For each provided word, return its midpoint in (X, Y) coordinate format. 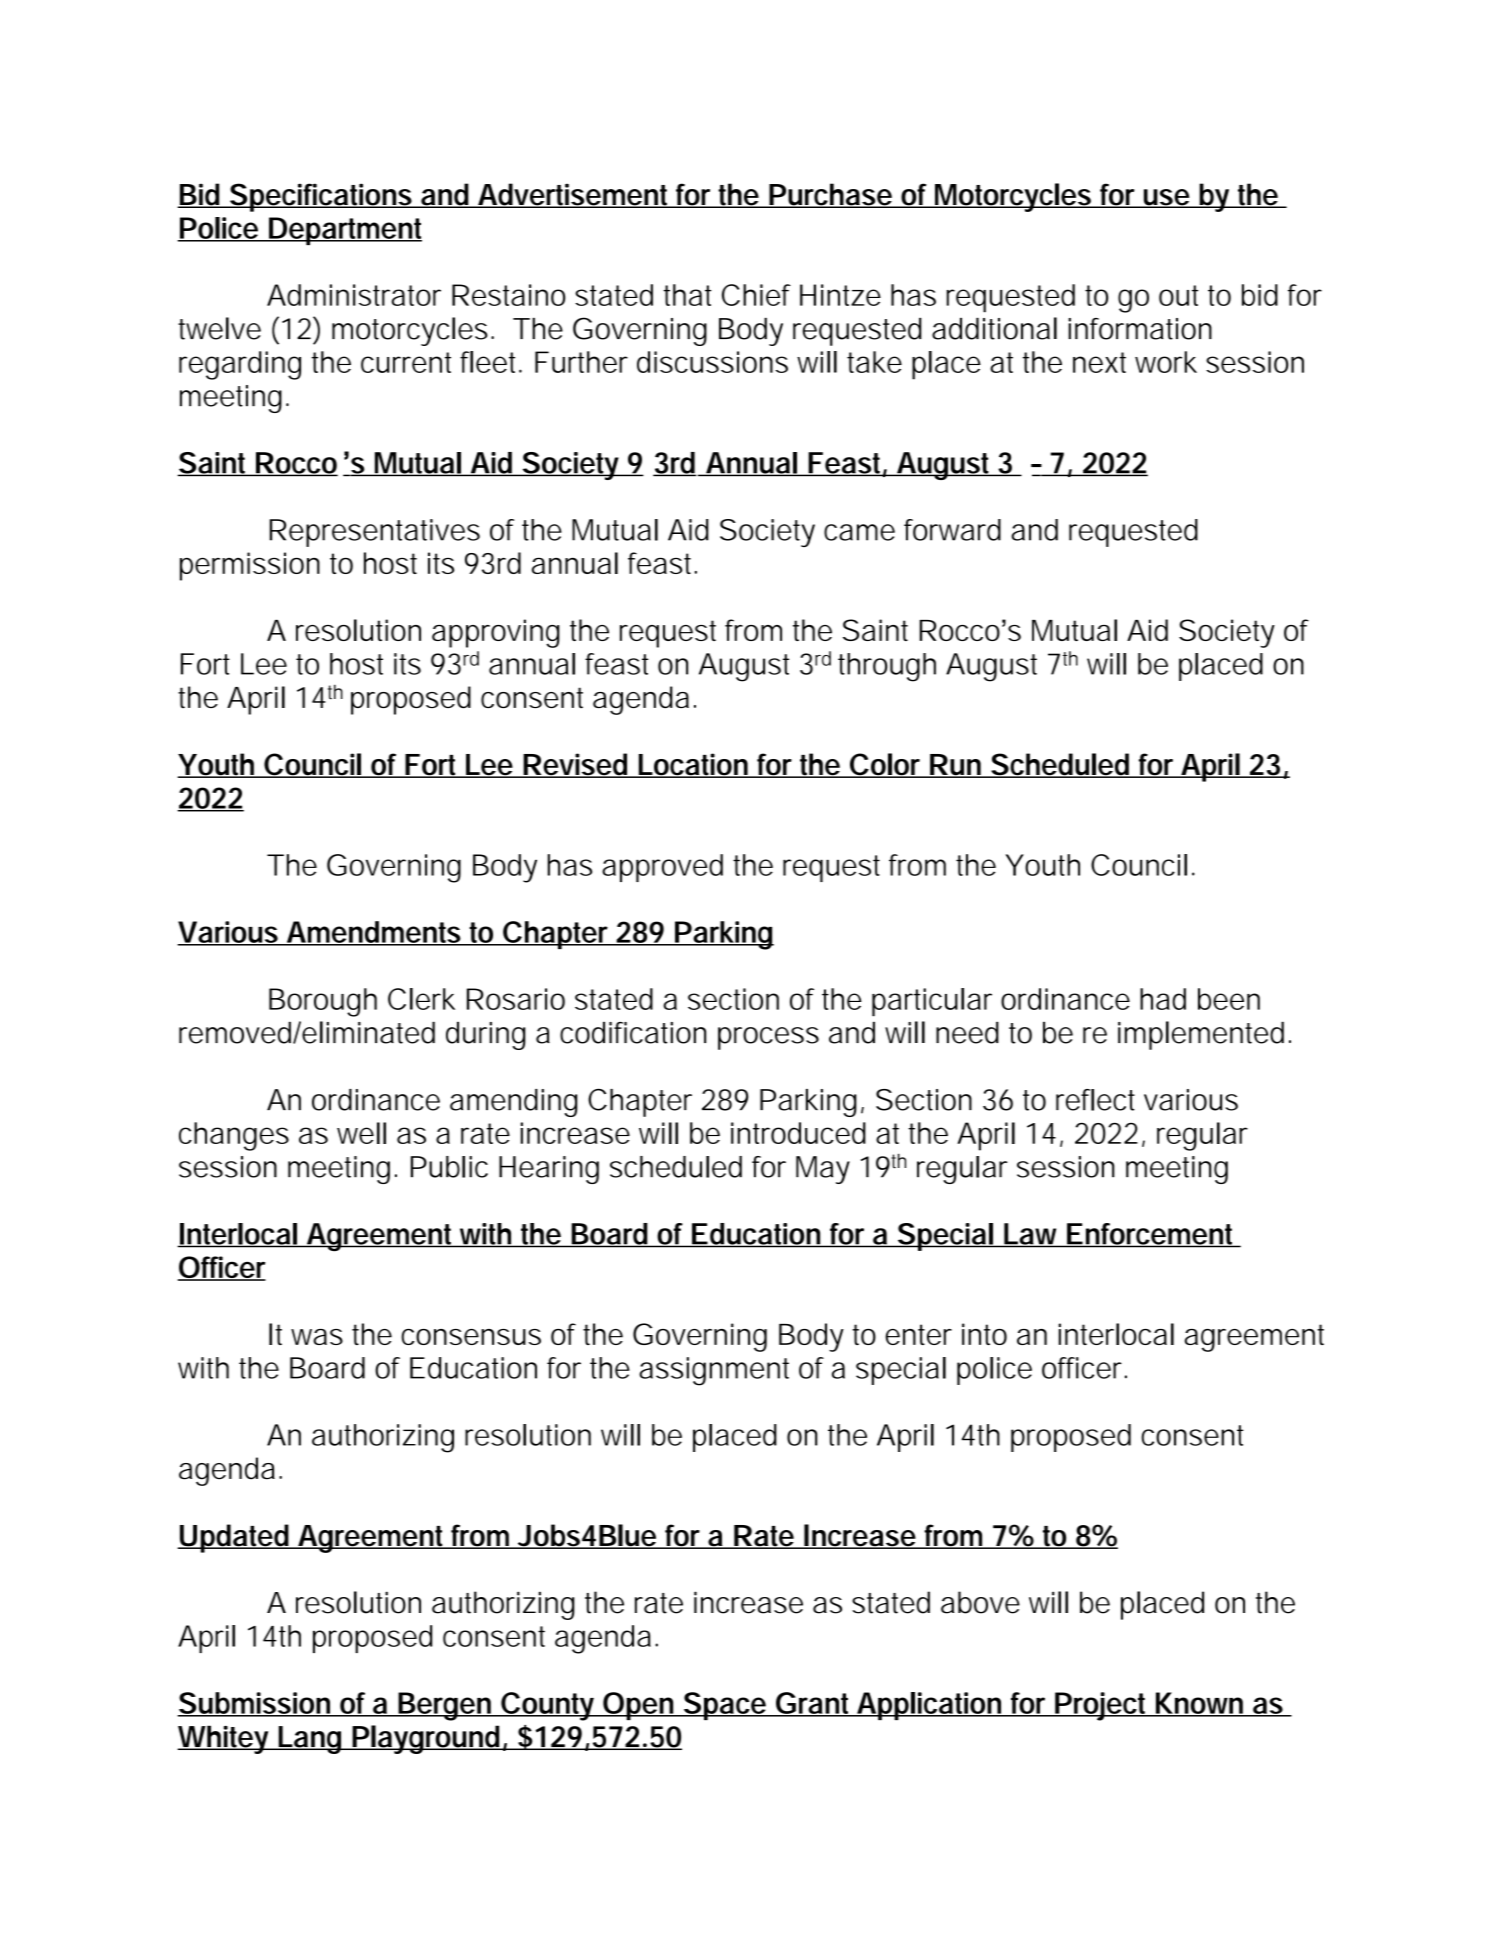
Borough (323, 1002)
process (768, 1038)
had (1163, 999)
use (1167, 198)
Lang (310, 1740)
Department (344, 231)
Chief (756, 295)
